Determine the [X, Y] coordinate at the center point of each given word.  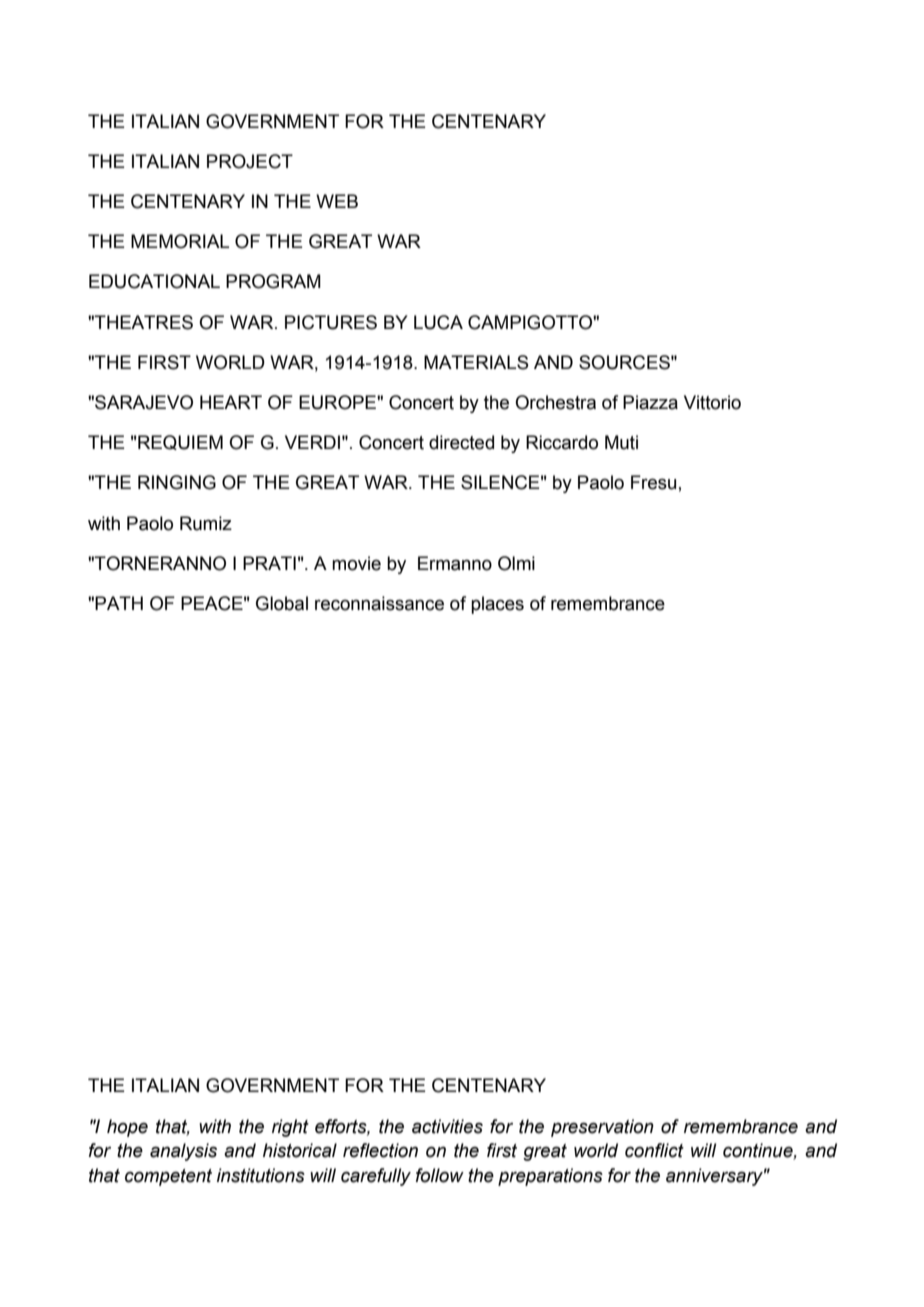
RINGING [177, 482]
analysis [183, 1152]
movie [356, 563]
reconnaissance [379, 603]
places [497, 605]
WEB [337, 201]
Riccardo [562, 442]
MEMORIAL [180, 241]
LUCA [438, 322]
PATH [119, 603]
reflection [380, 1150]
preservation [602, 1128]
